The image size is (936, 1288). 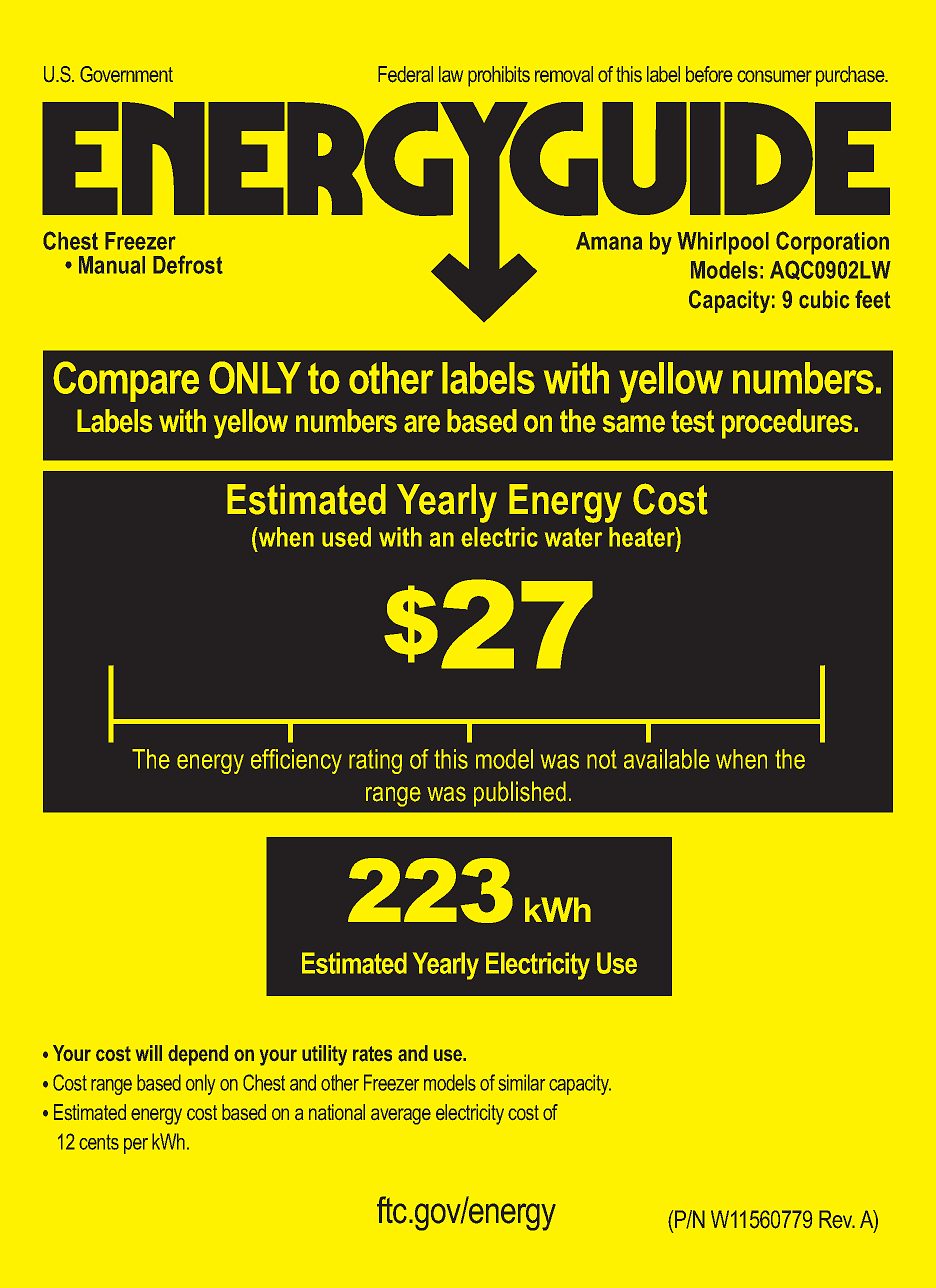 I want to click on prohibits, so click(x=499, y=76).
